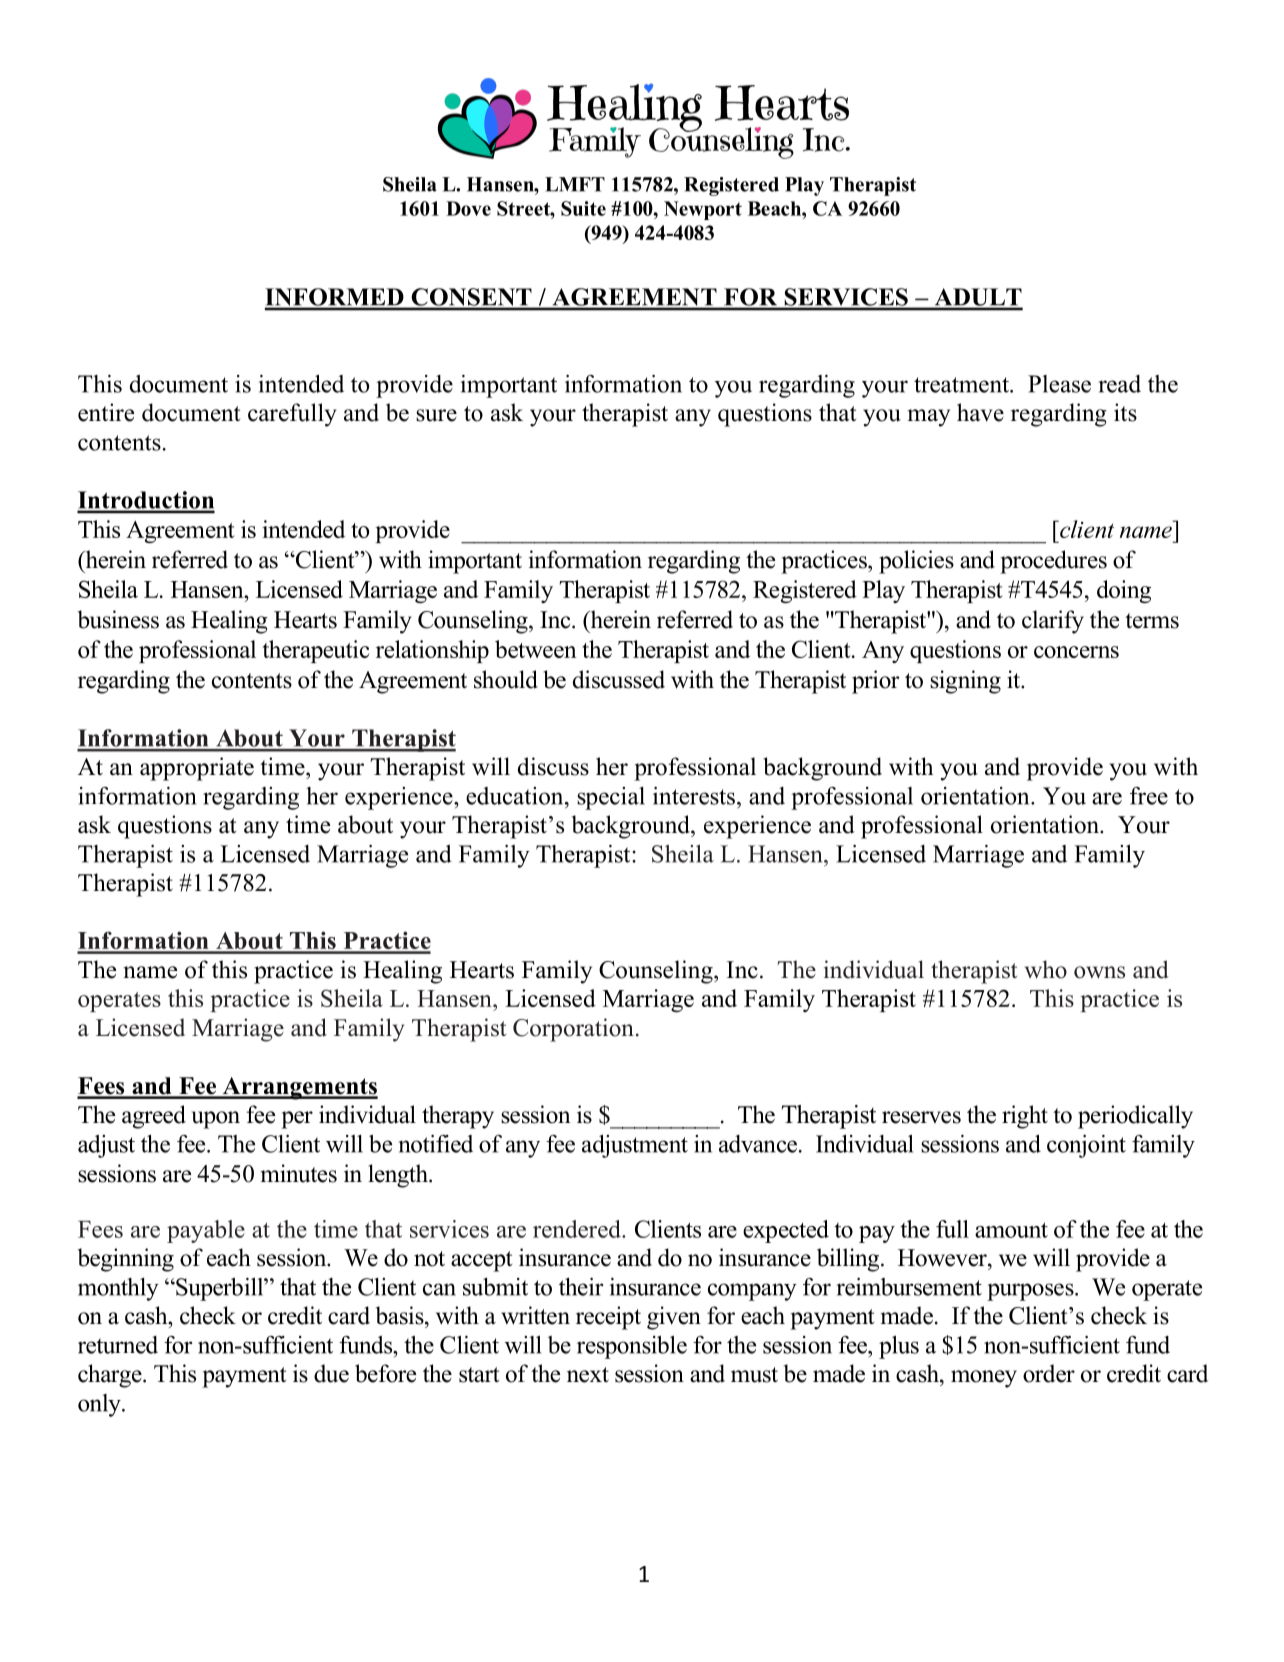 Image resolution: width=1284 pixels, height=1662 pixels. I want to click on between, so click(536, 649).
